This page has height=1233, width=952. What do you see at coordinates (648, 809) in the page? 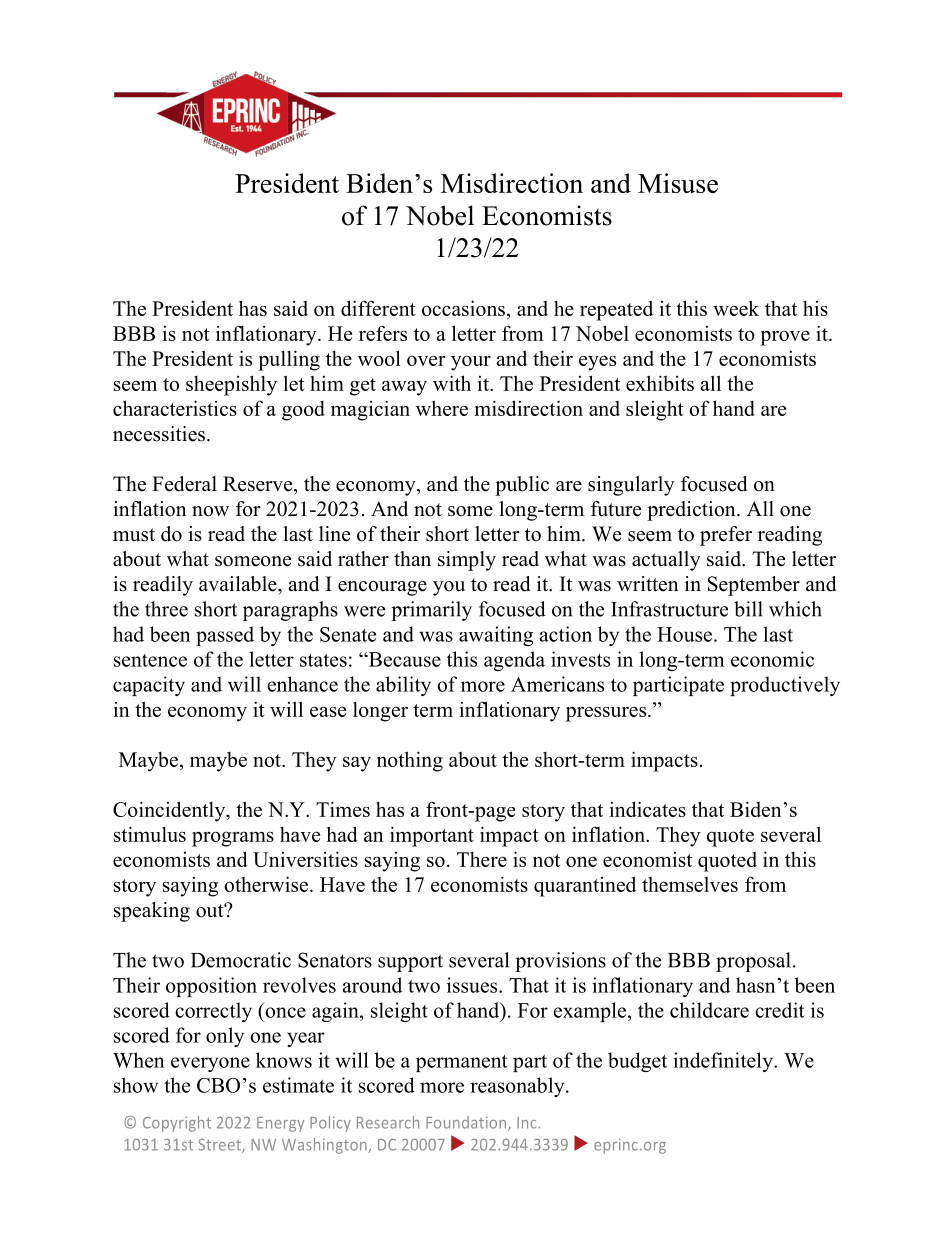
I see `indicates` at bounding box center [648, 809].
